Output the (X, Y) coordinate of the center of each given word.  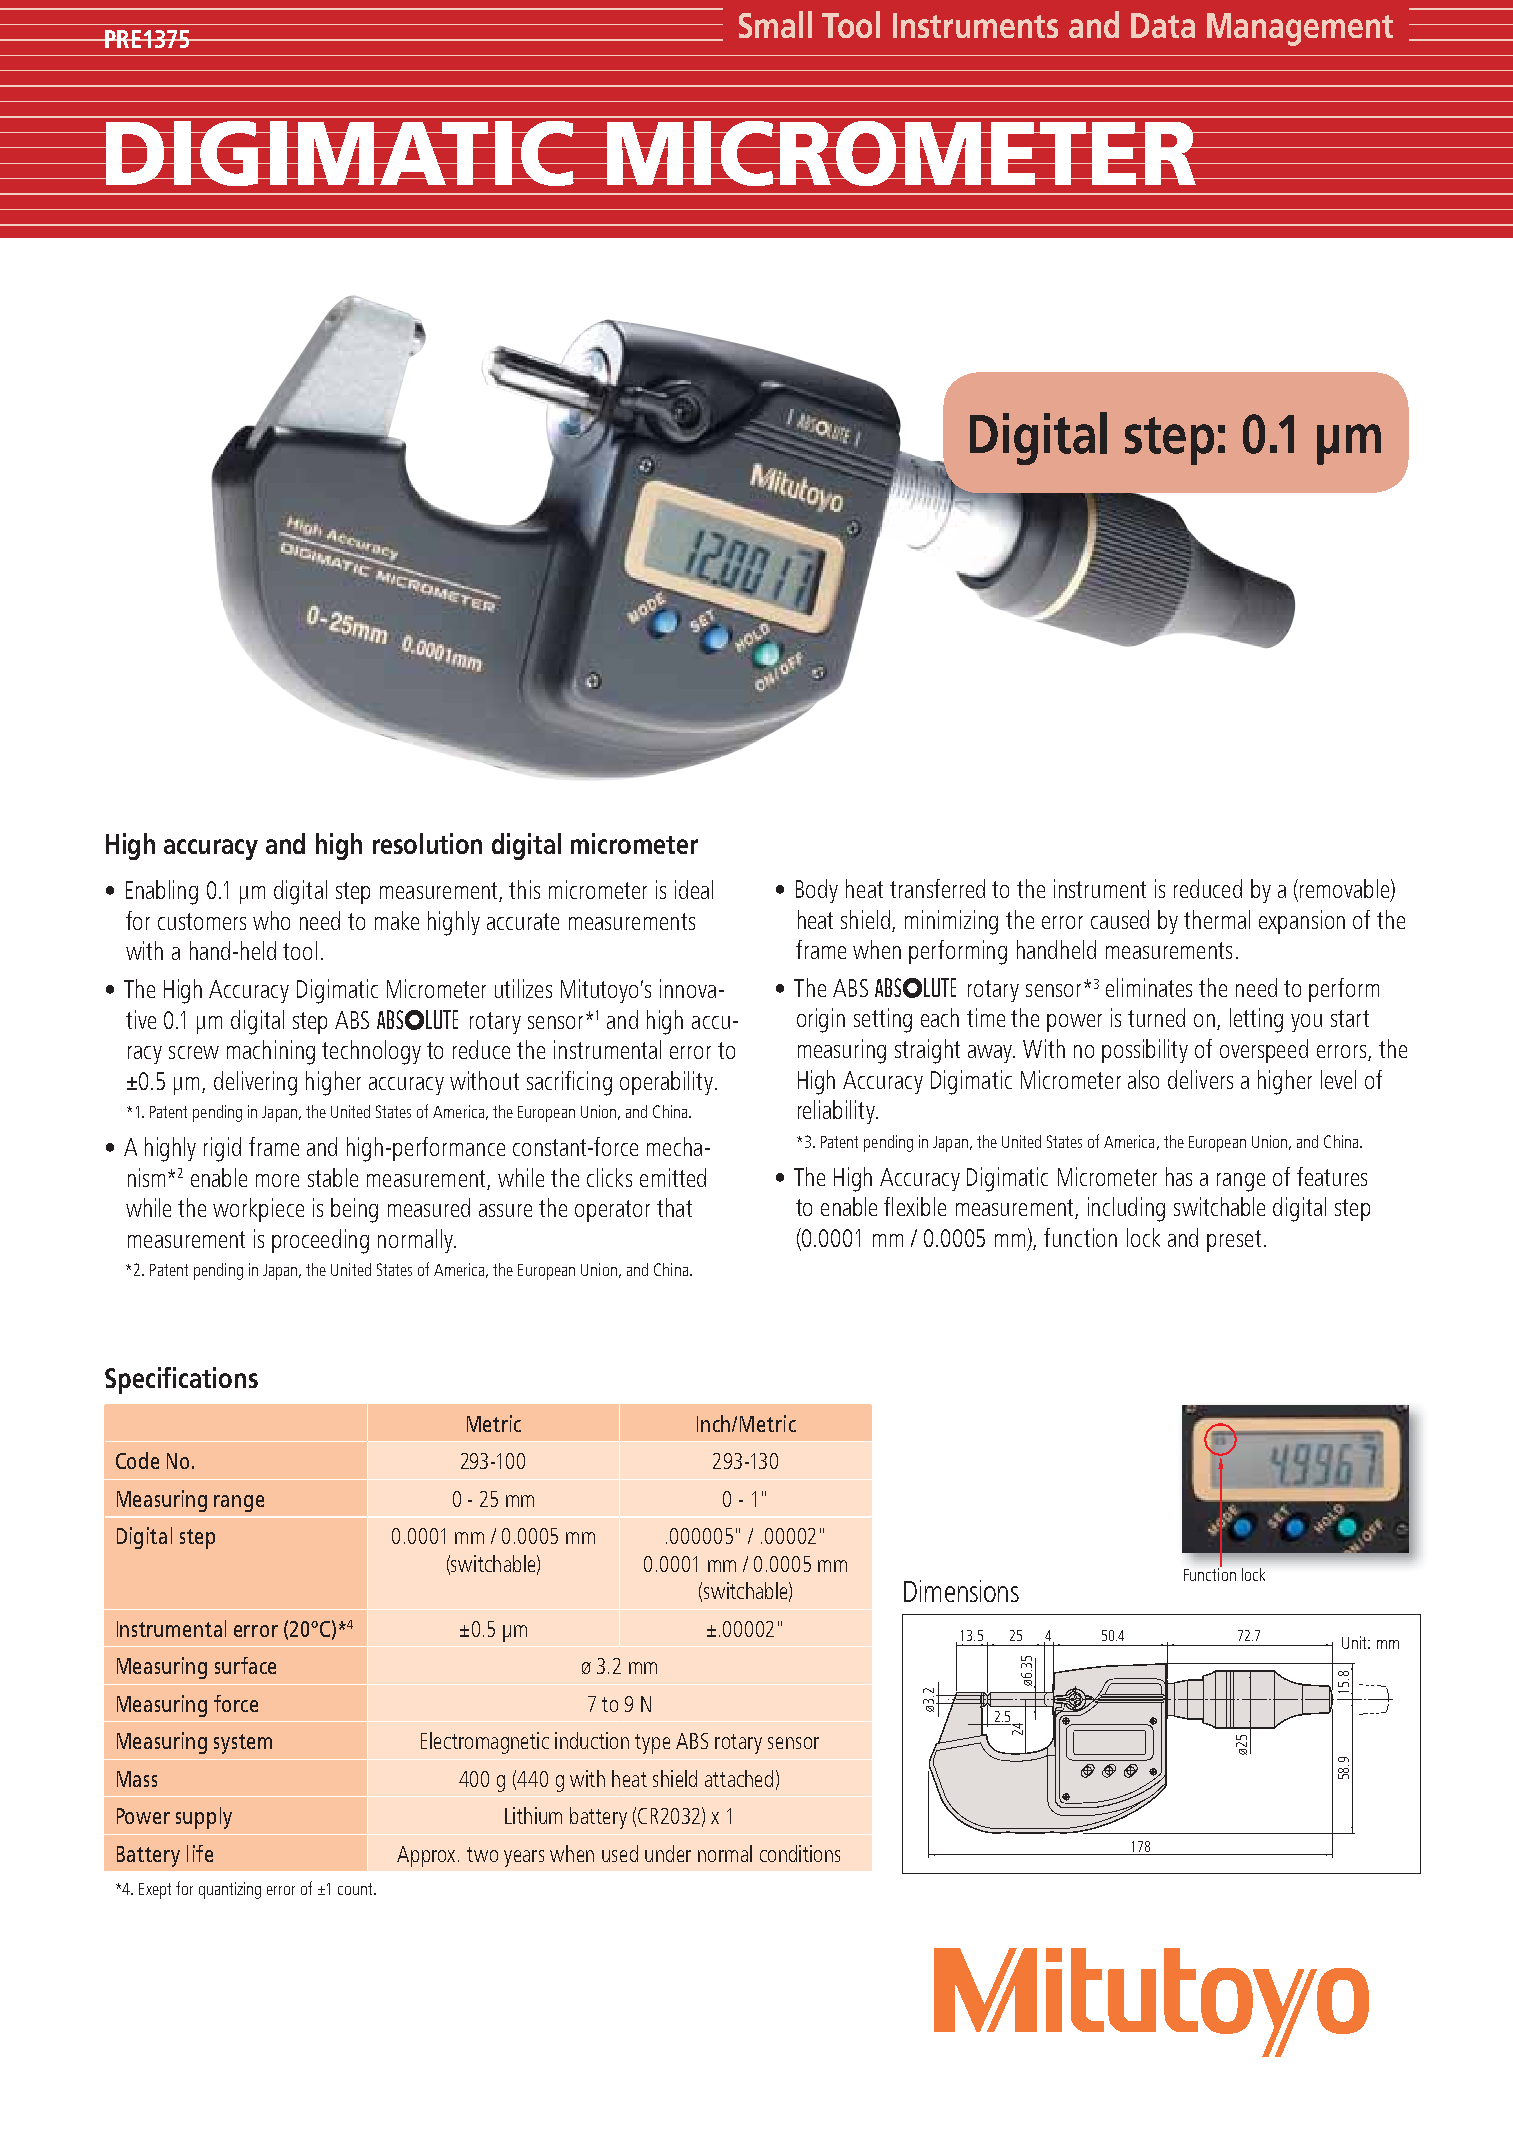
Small (775, 24)
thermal (1217, 919)
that (674, 1207)
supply (204, 1818)
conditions (800, 1853)
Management (1300, 29)
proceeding (320, 1241)
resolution (427, 843)
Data (1163, 25)
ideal (694, 889)
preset (1234, 1241)
